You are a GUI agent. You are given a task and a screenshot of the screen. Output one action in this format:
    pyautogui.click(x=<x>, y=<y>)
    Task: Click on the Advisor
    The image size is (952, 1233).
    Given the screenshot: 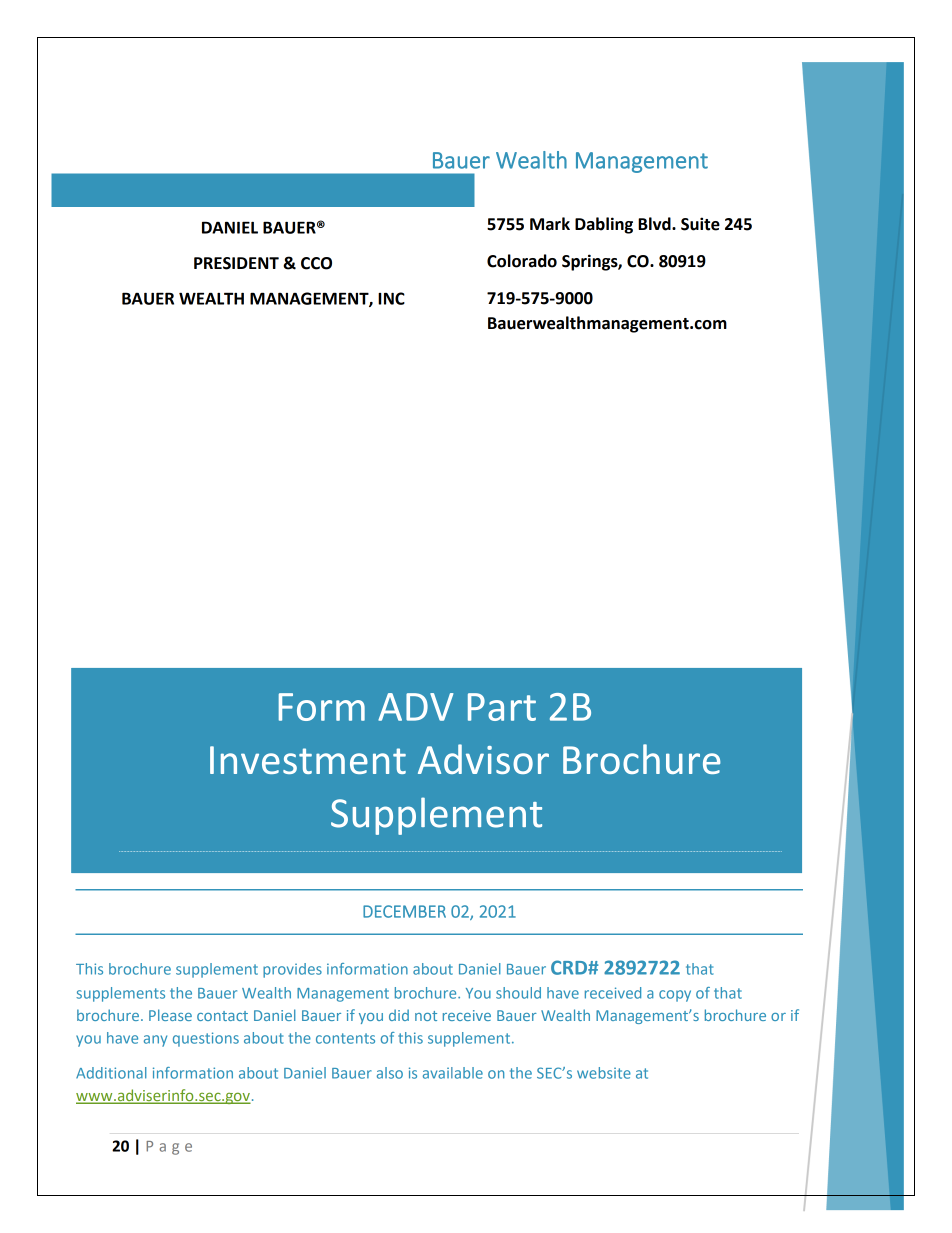 What is the action you would take?
    pyautogui.click(x=483, y=759)
